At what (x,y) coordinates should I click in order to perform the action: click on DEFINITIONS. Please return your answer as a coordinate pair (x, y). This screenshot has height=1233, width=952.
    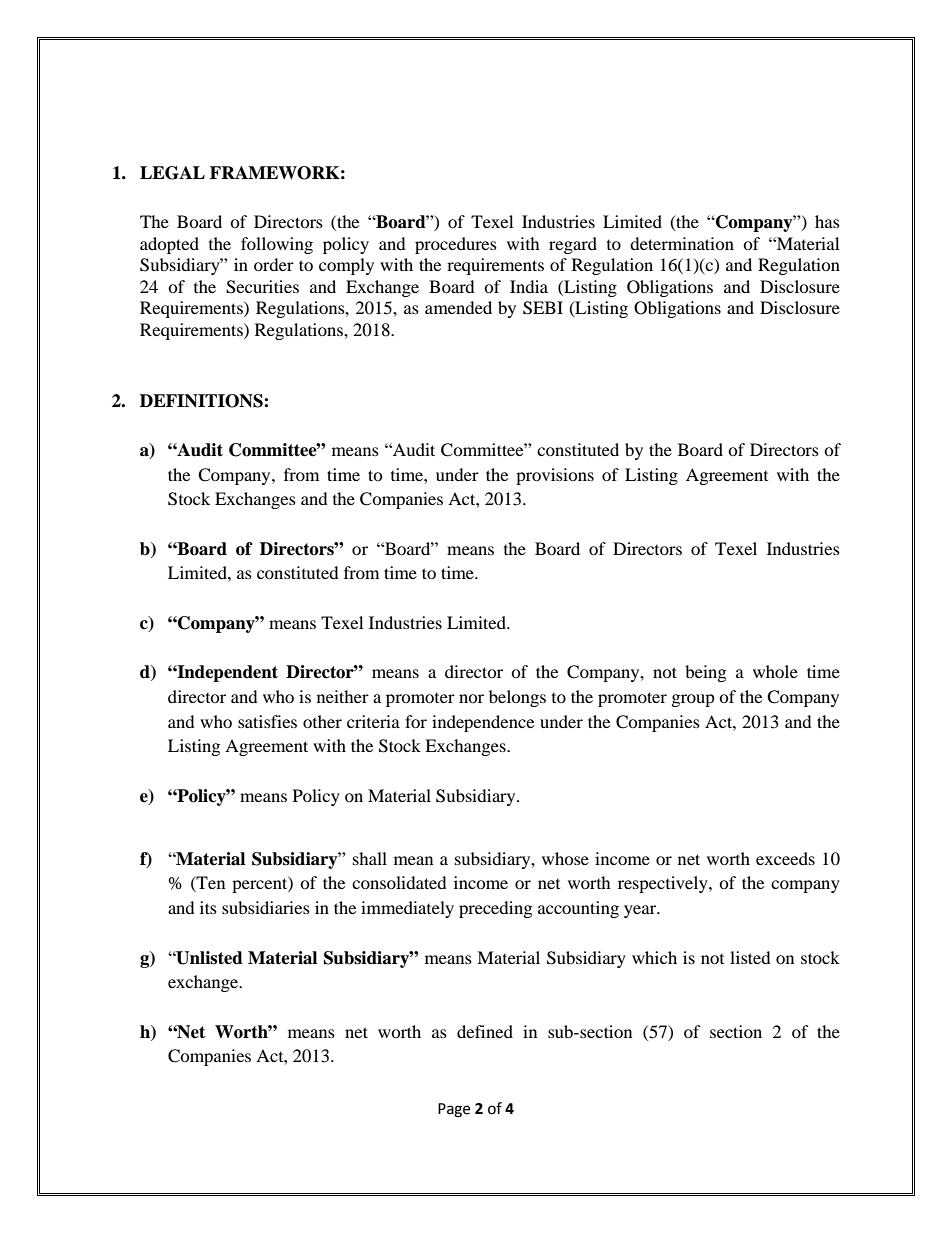
    Looking at the image, I should click on (202, 401).
